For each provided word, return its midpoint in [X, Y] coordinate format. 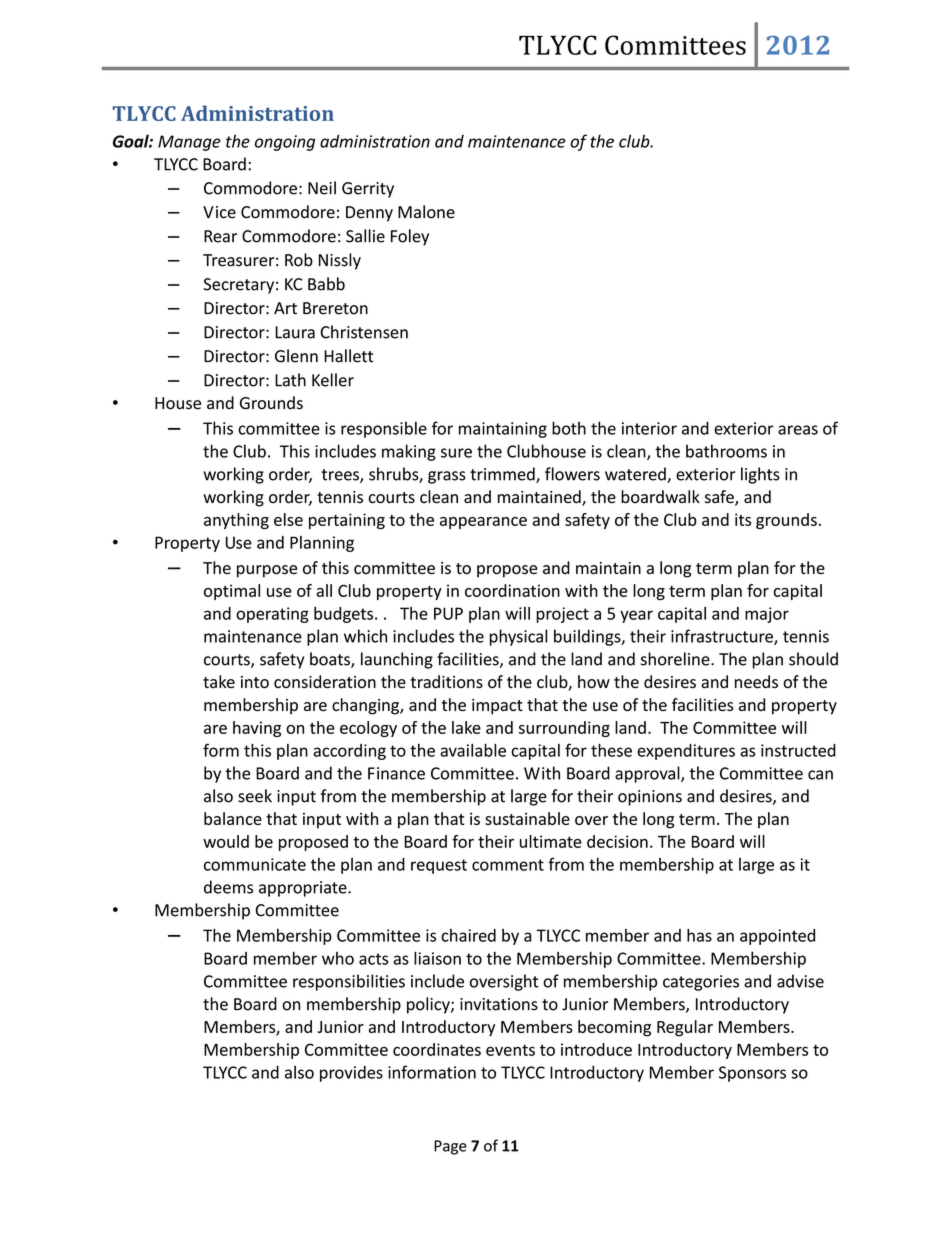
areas [798, 430]
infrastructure [723, 637]
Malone [426, 212]
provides [351, 1073]
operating [272, 615]
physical [519, 637]
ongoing [285, 143]
